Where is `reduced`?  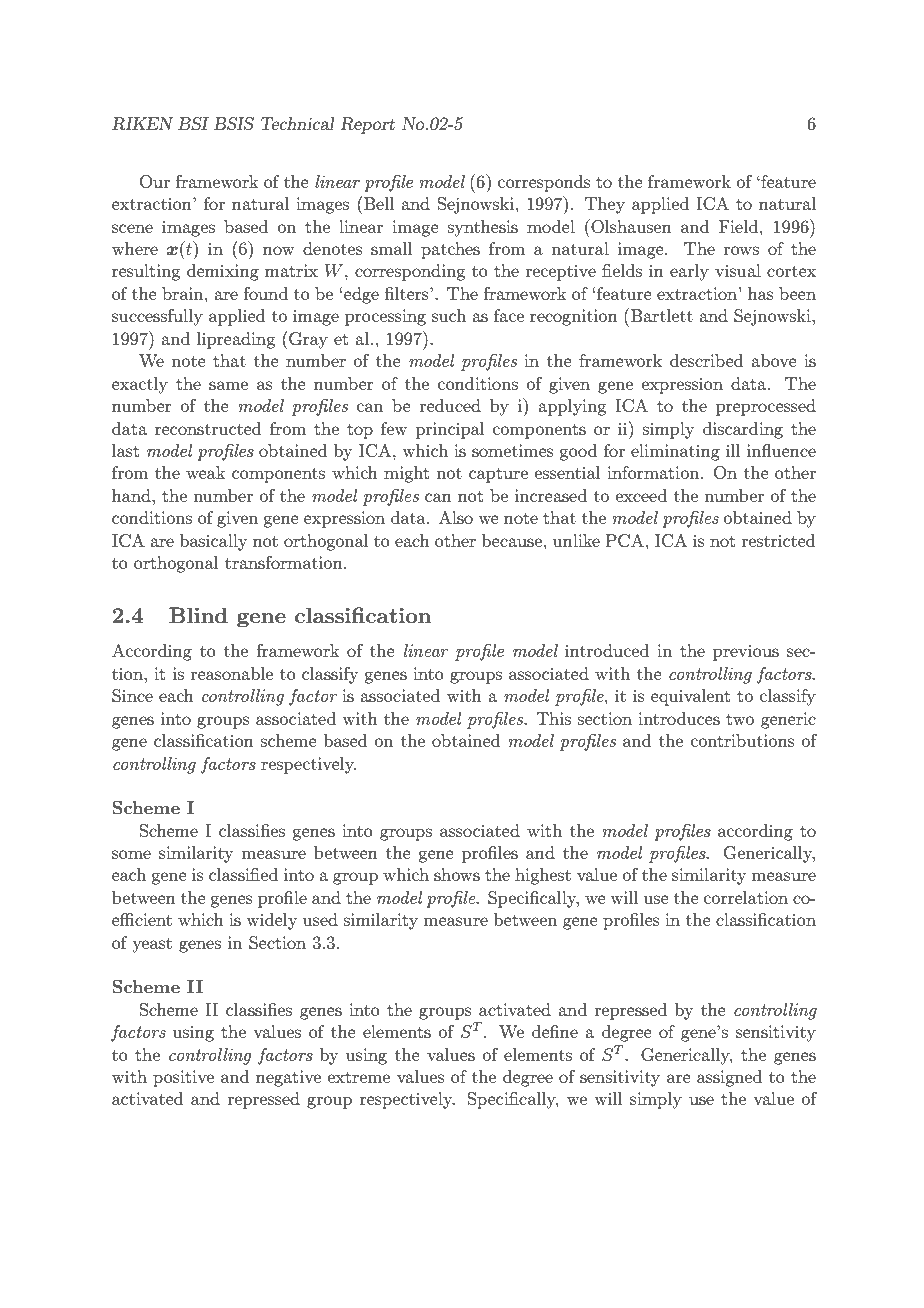
reduced is located at coordinates (450, 405).
